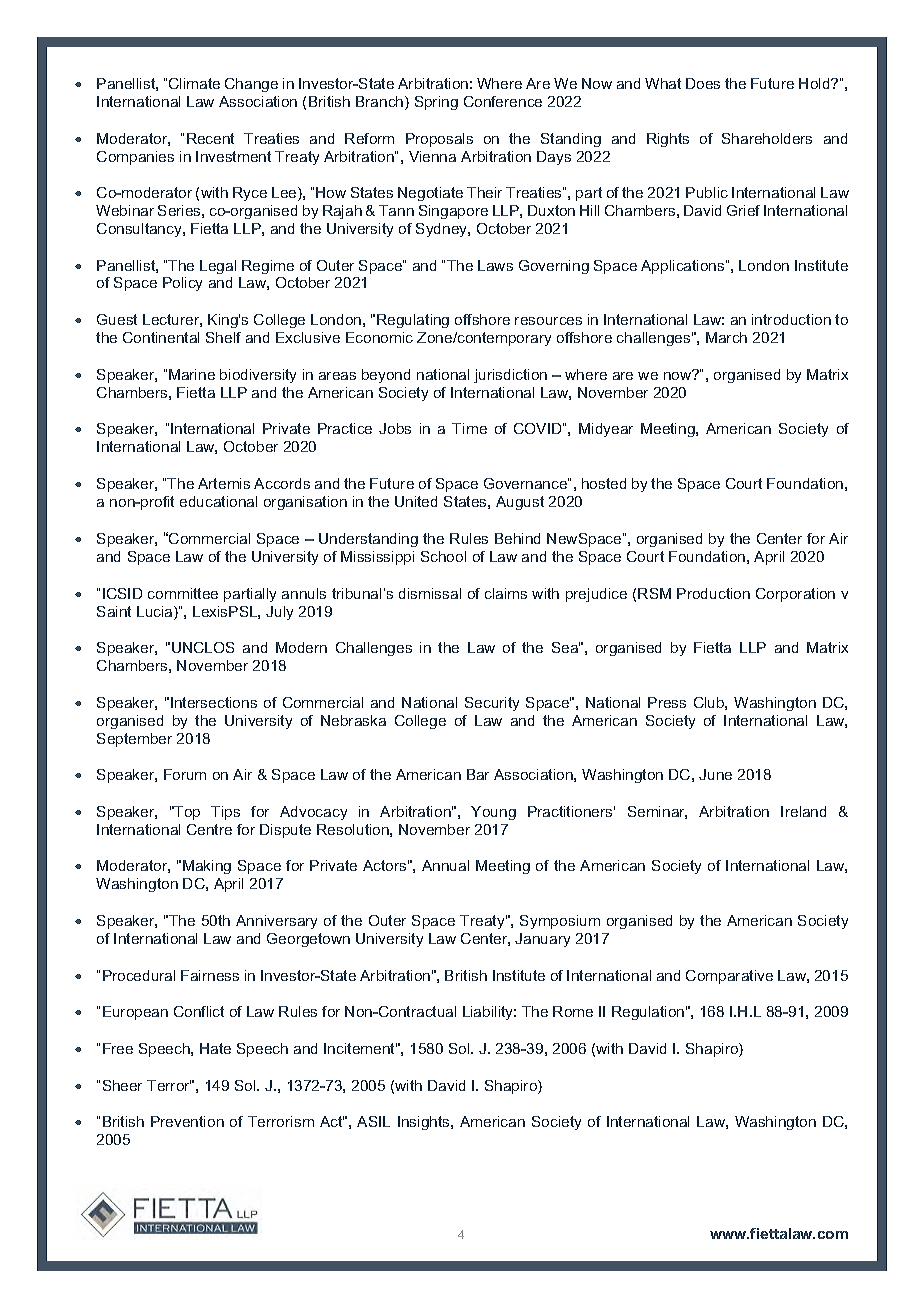 This document has width=924, height=1308. What do you see at coordinates (729, 977) in the document?
I see `Comparative` at bounding box center [729, 977].
